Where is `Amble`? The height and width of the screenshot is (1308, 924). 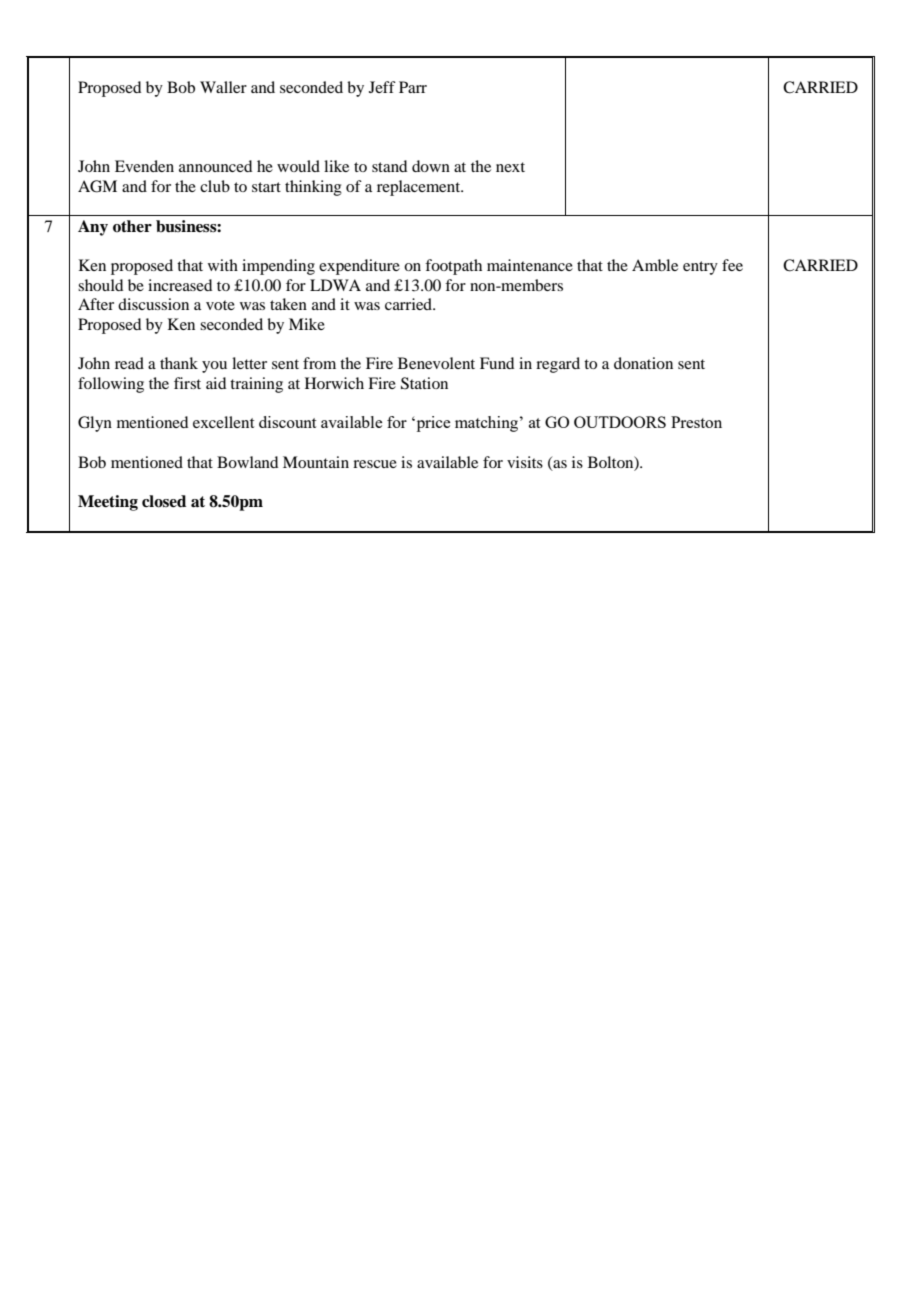
Amble is located at coordinates (655, 265).
